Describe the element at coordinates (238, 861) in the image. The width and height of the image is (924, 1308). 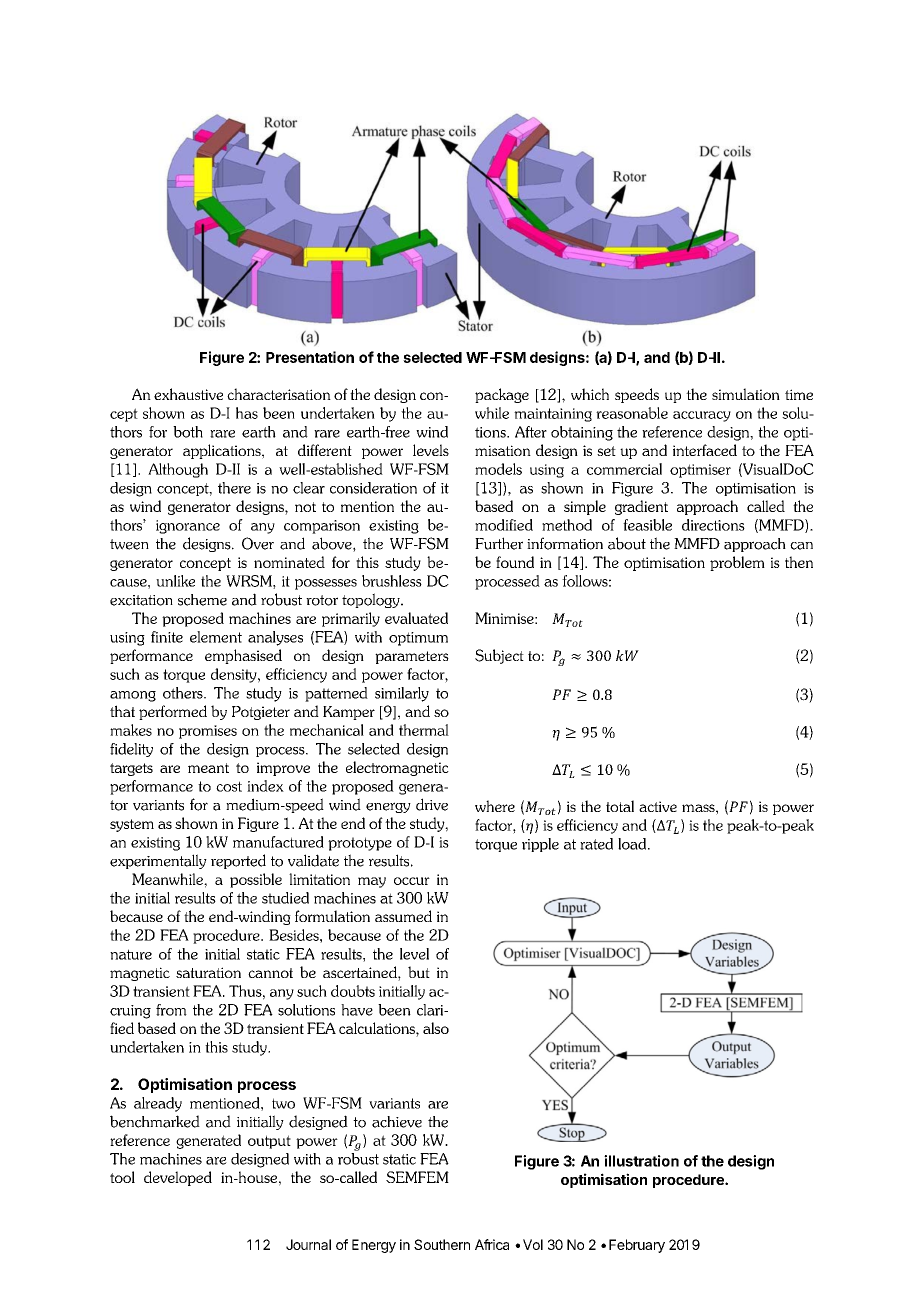
I see `reported` at that location.
